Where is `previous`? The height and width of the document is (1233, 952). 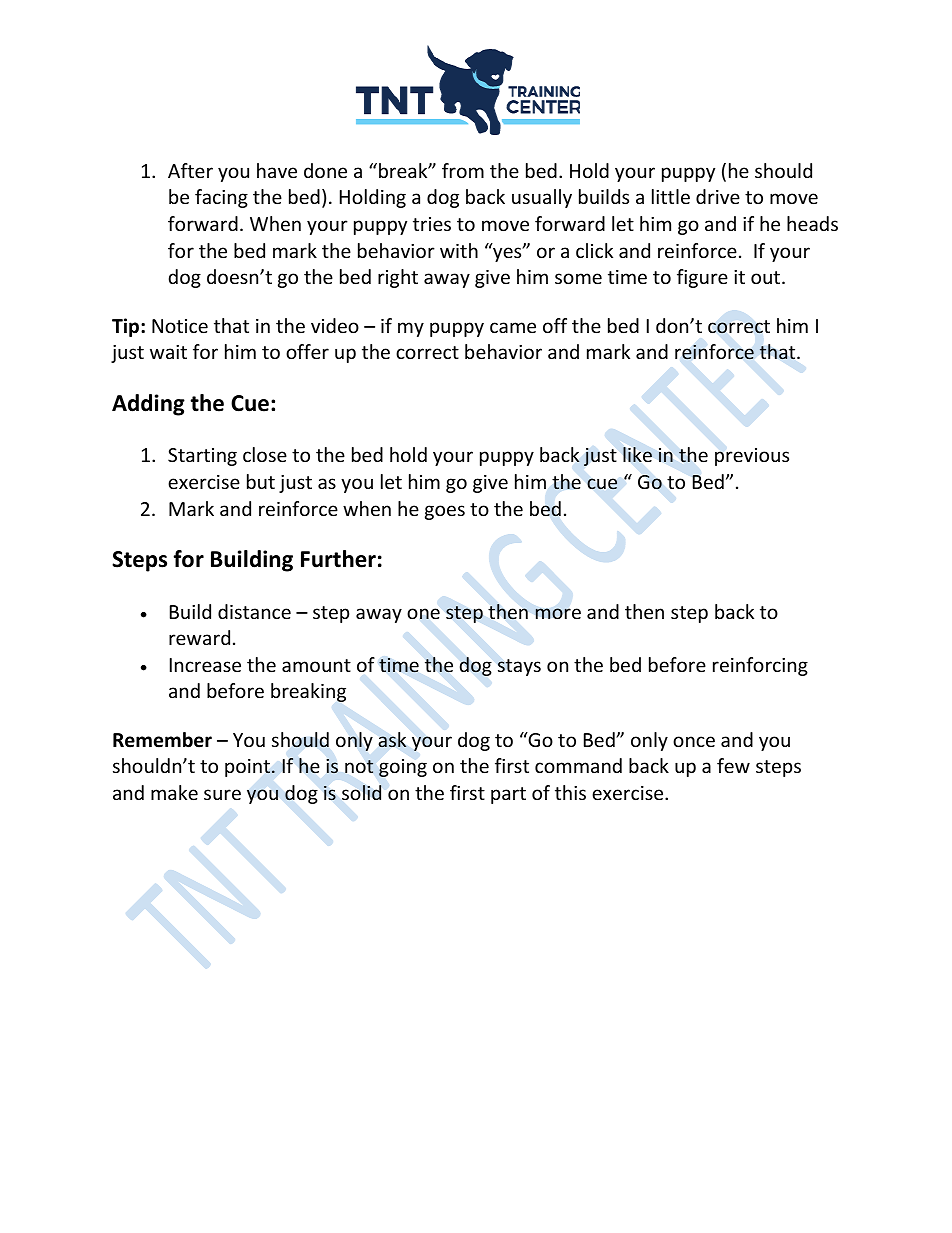
previous is located at coordinates (752, 457).
